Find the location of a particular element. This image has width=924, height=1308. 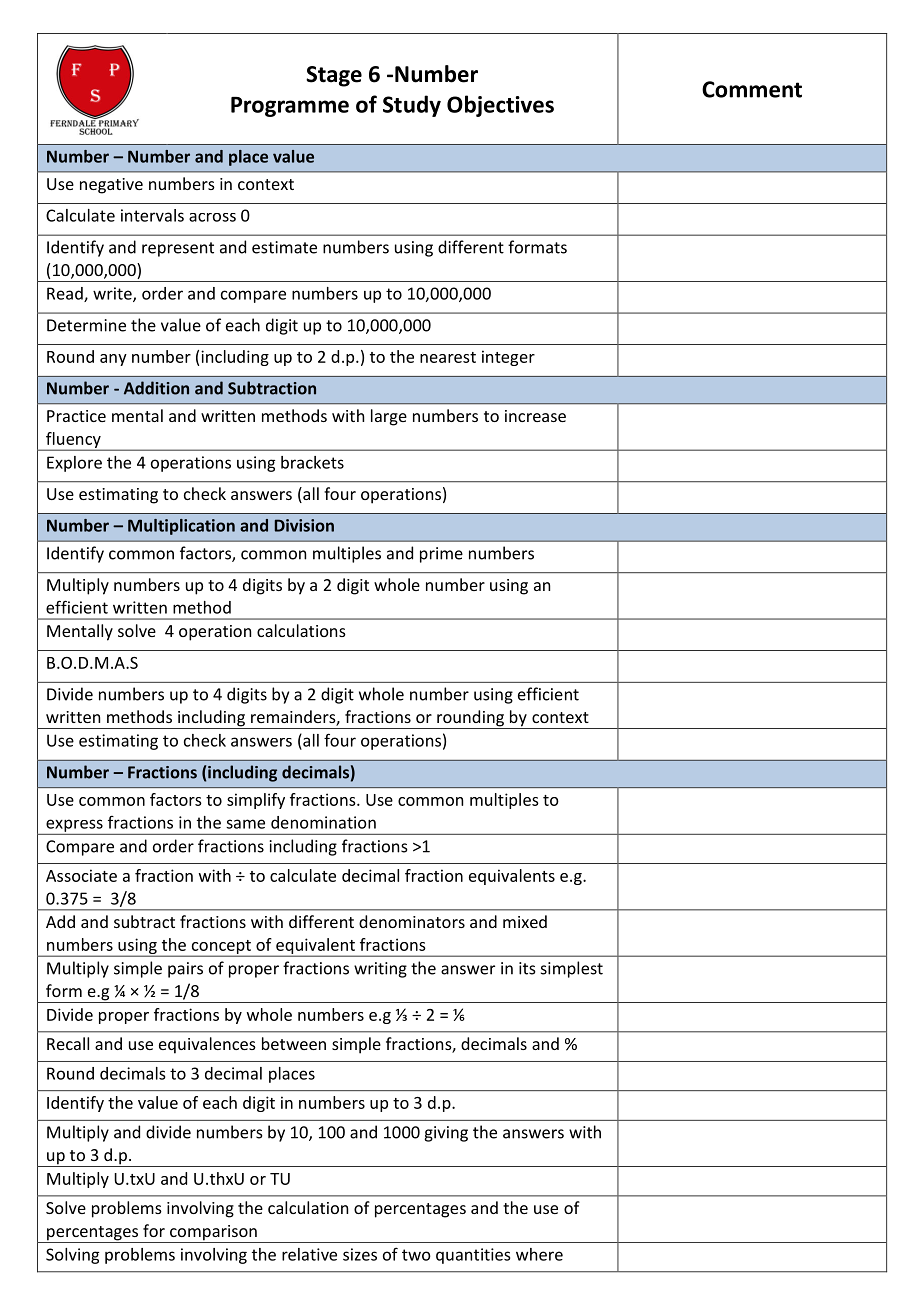

Comment is located at coordinates (752, 89).
